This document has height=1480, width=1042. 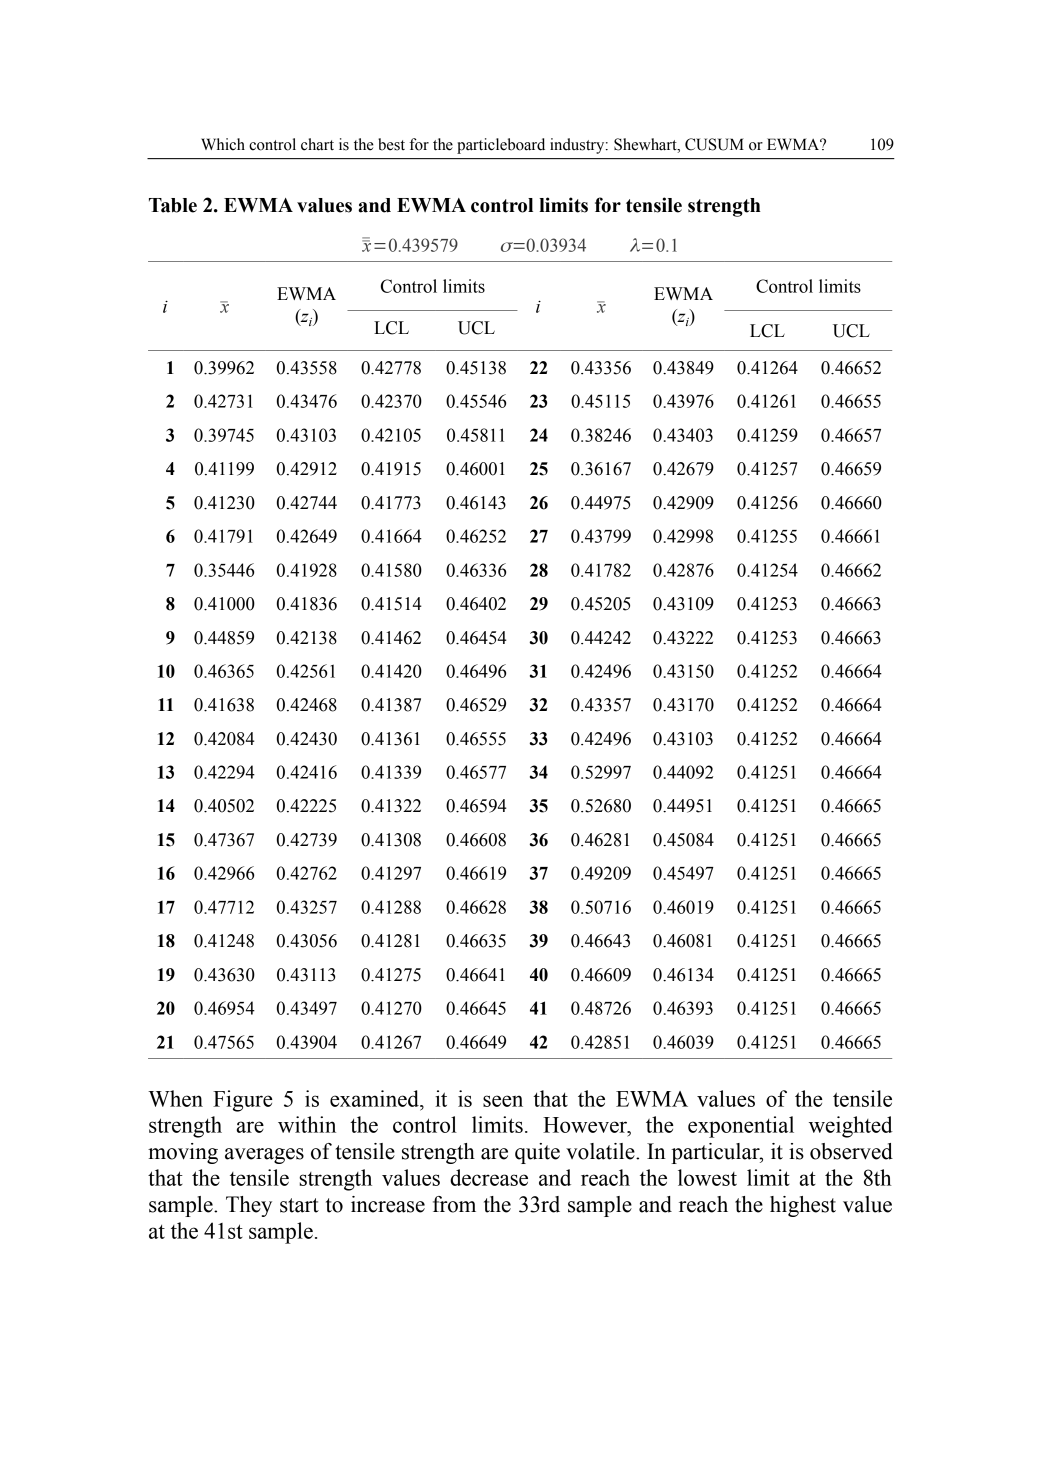 What do you see at coordinates (173, 205) in the document?
I see `Table` at bounding box center [173, 205].
